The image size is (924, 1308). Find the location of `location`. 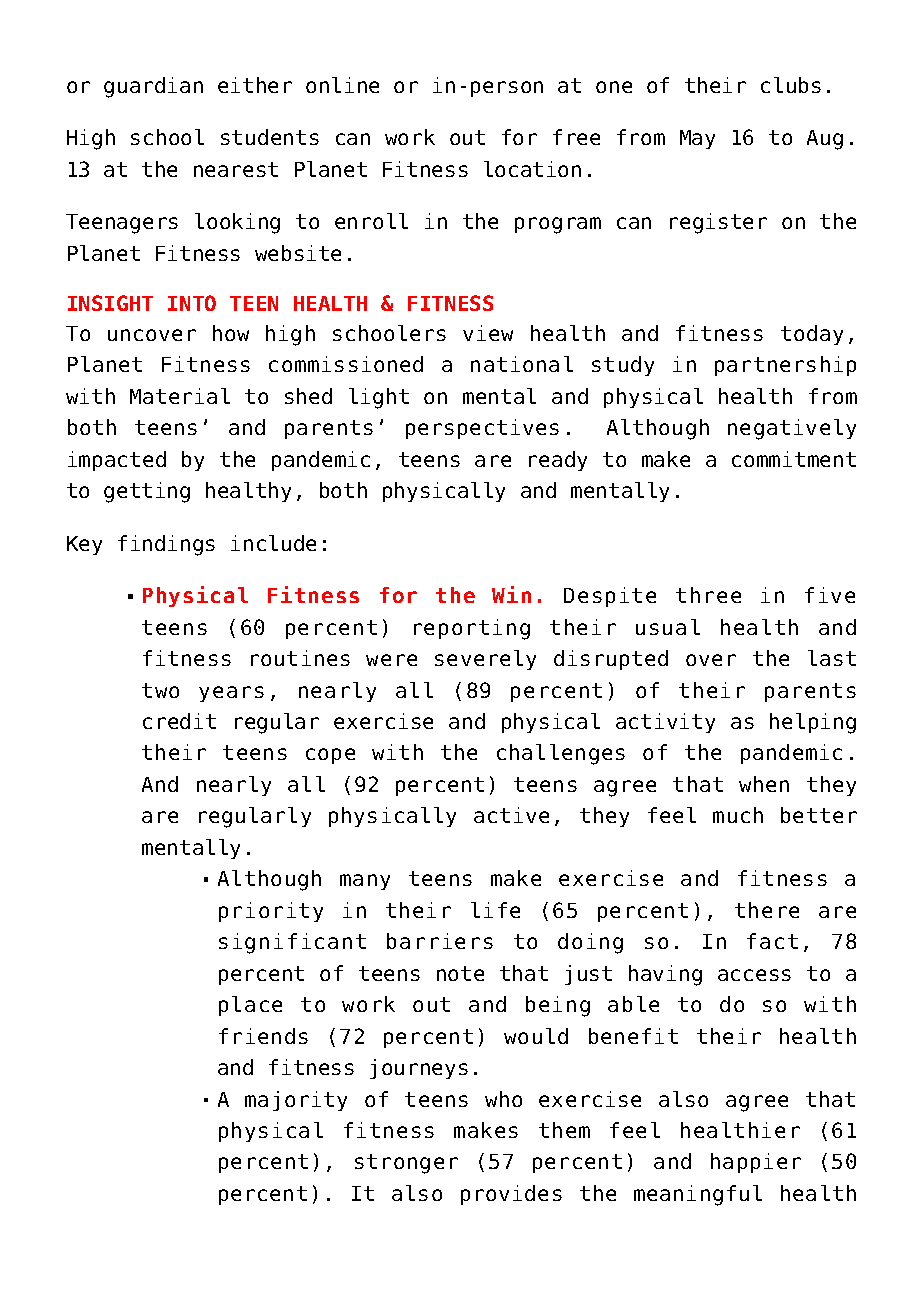

location is located at coordinates (532, 169).
